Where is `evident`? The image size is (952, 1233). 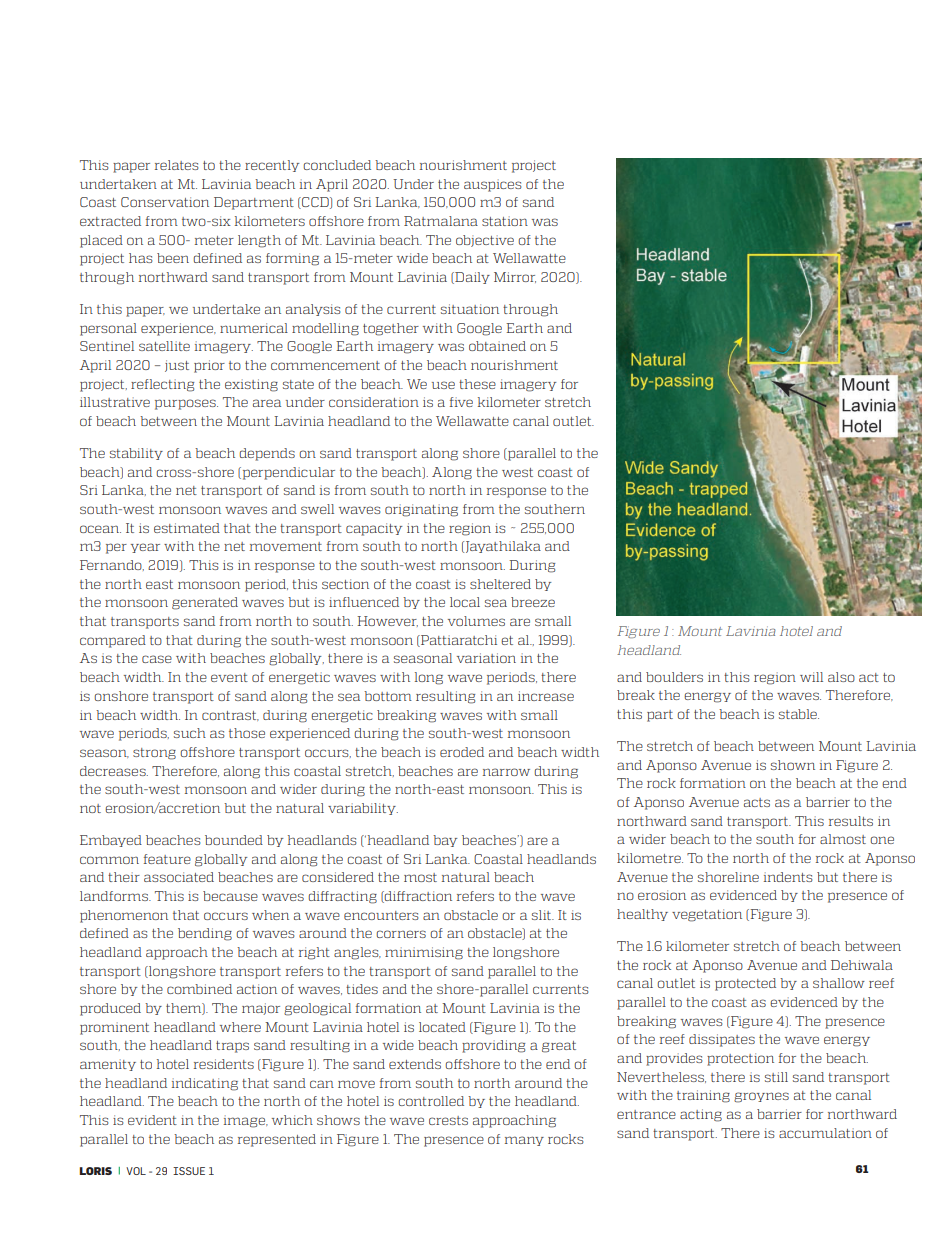
evident is located at coordinates (152, 1120).
